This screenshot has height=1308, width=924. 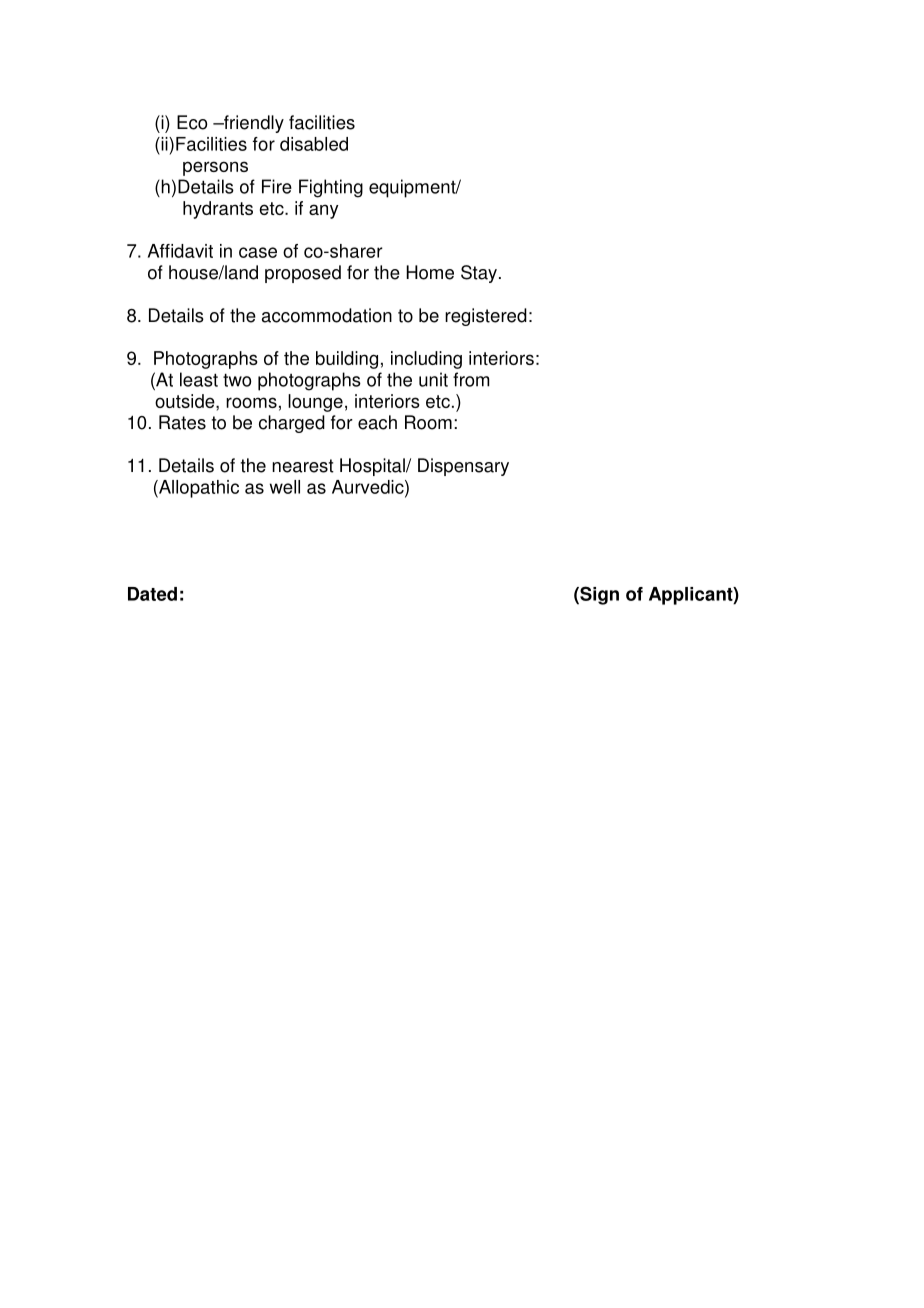 I want to click on Home, so click(x=430, y=272).
